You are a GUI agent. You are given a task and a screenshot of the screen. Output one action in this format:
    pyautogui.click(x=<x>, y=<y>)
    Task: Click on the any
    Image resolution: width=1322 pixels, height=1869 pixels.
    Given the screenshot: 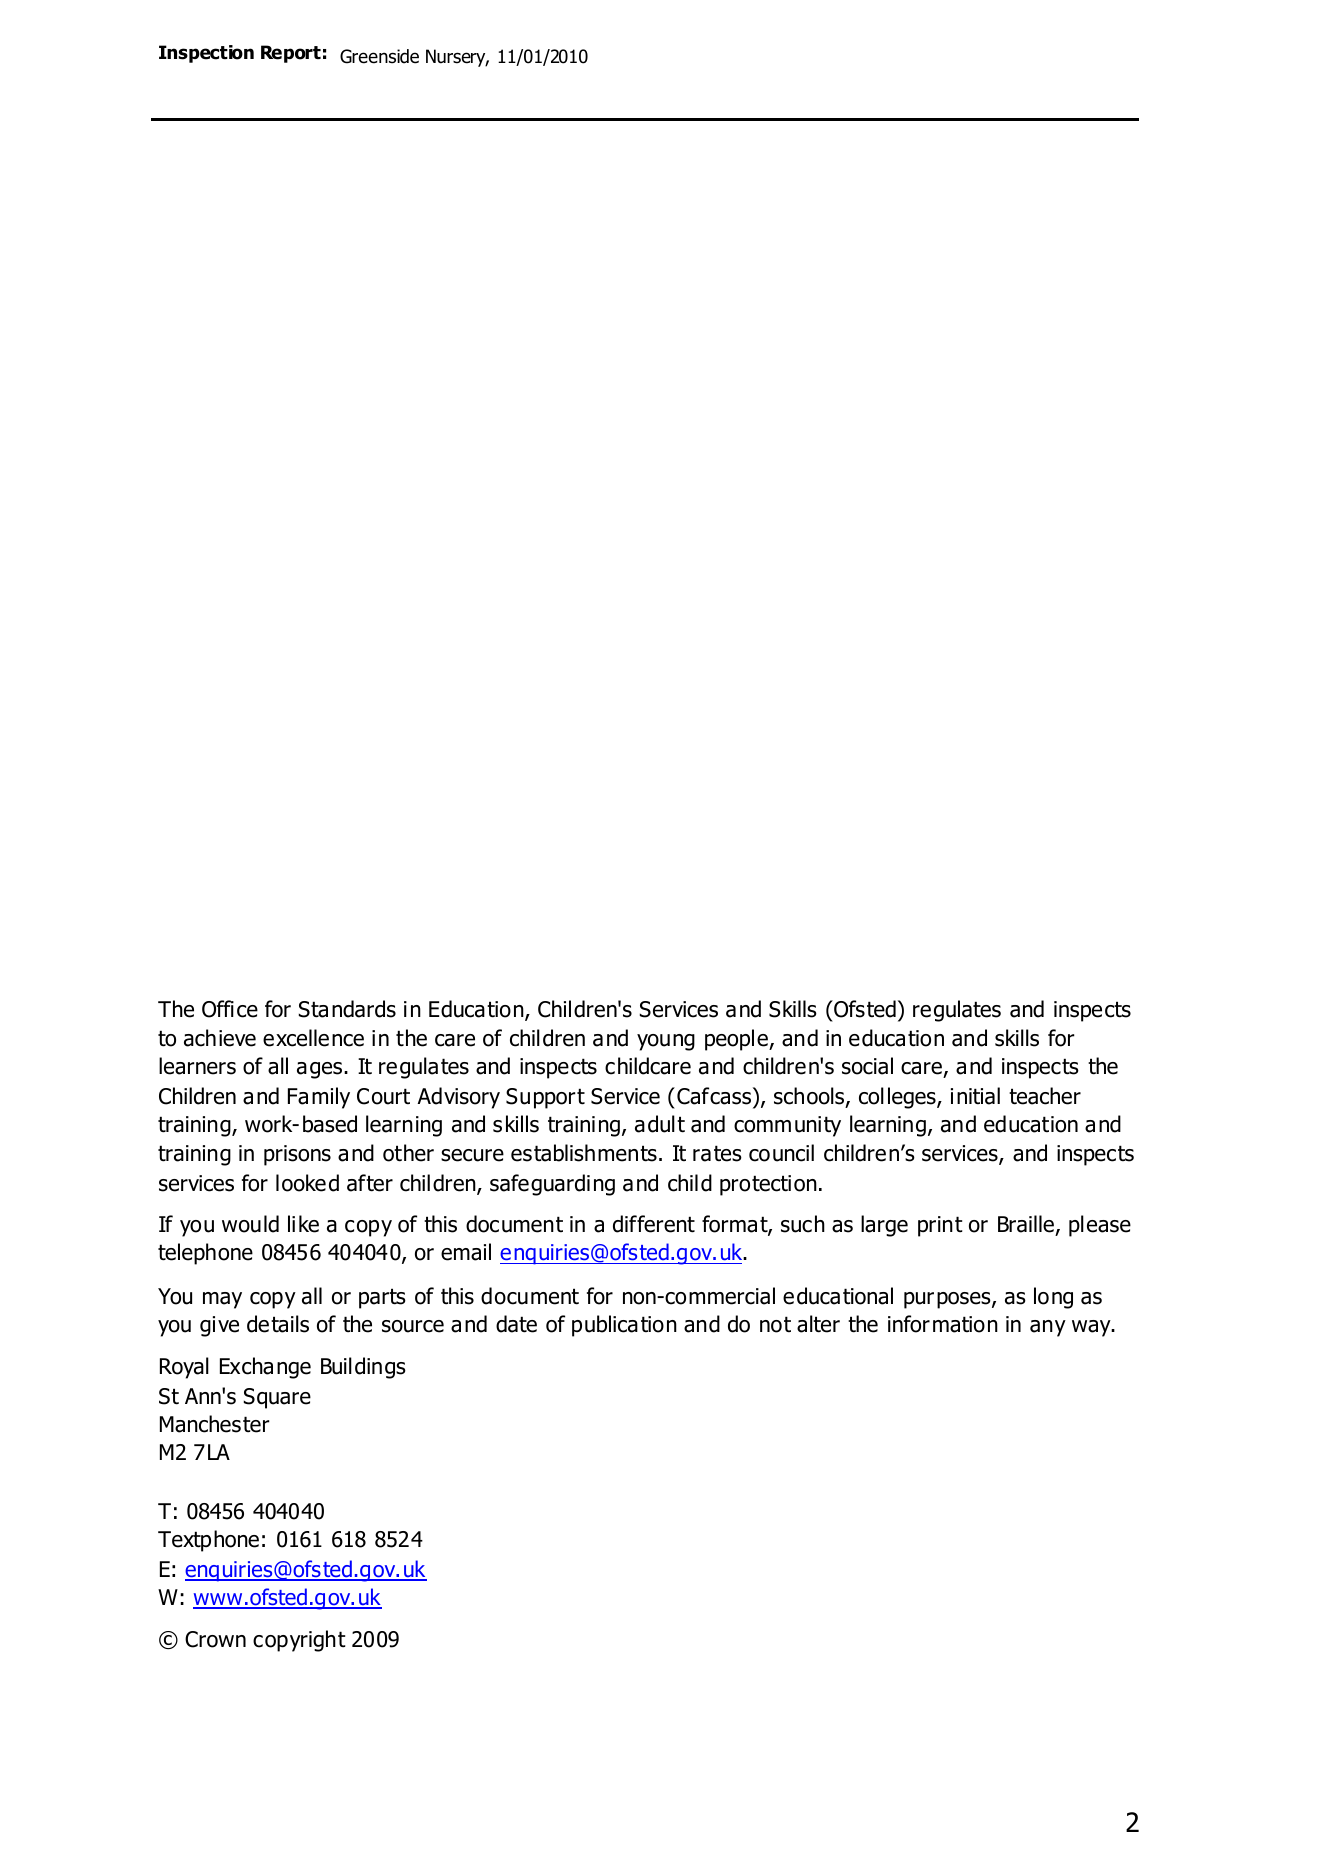 What is the action you would take?
    pyautogui.click(x=1048, y=1328)
